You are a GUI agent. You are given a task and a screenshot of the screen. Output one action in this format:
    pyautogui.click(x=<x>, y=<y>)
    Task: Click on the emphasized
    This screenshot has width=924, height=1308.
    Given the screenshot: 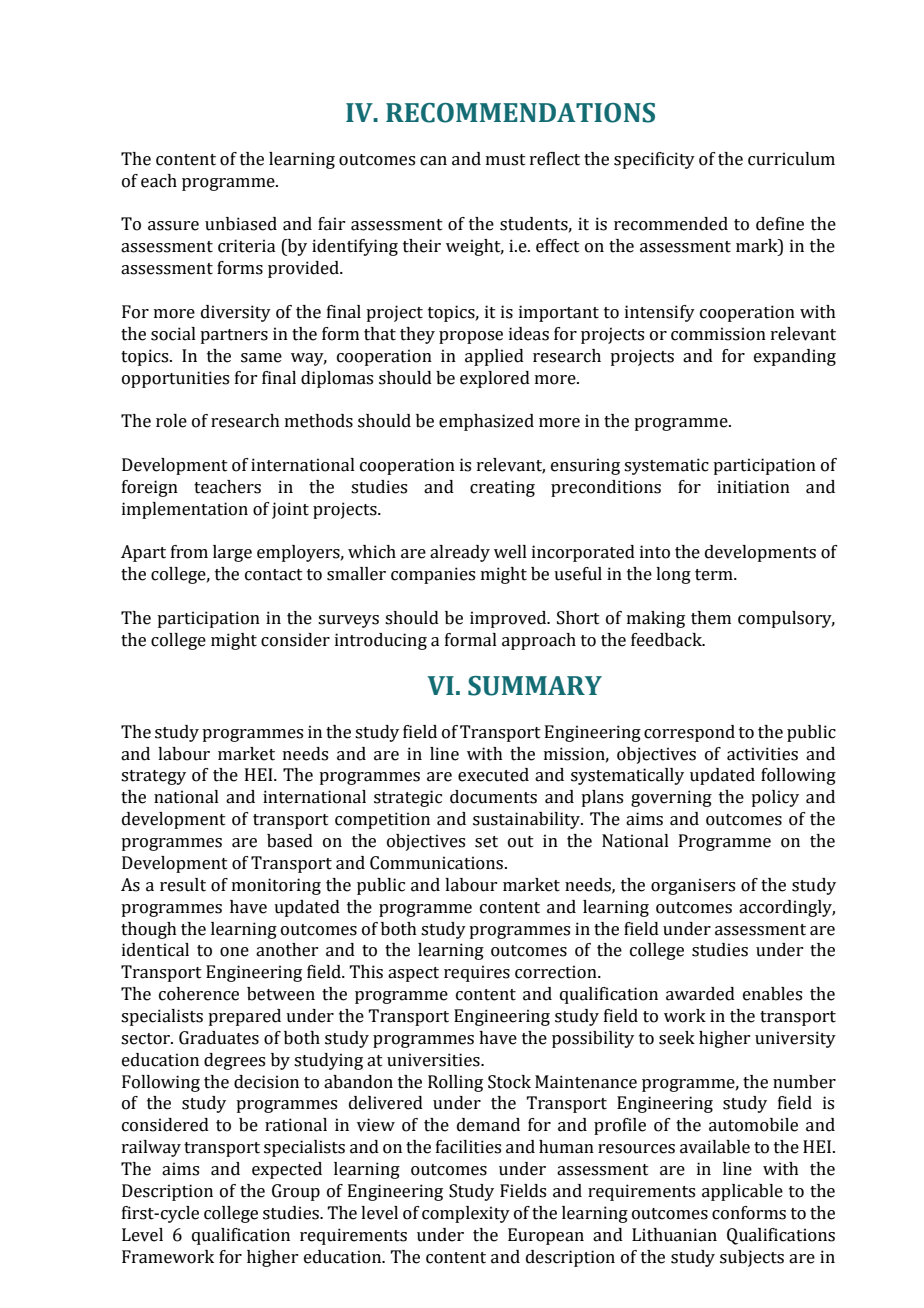 What is the action you would take?
    pyautogui.click(x=486, y=422)
